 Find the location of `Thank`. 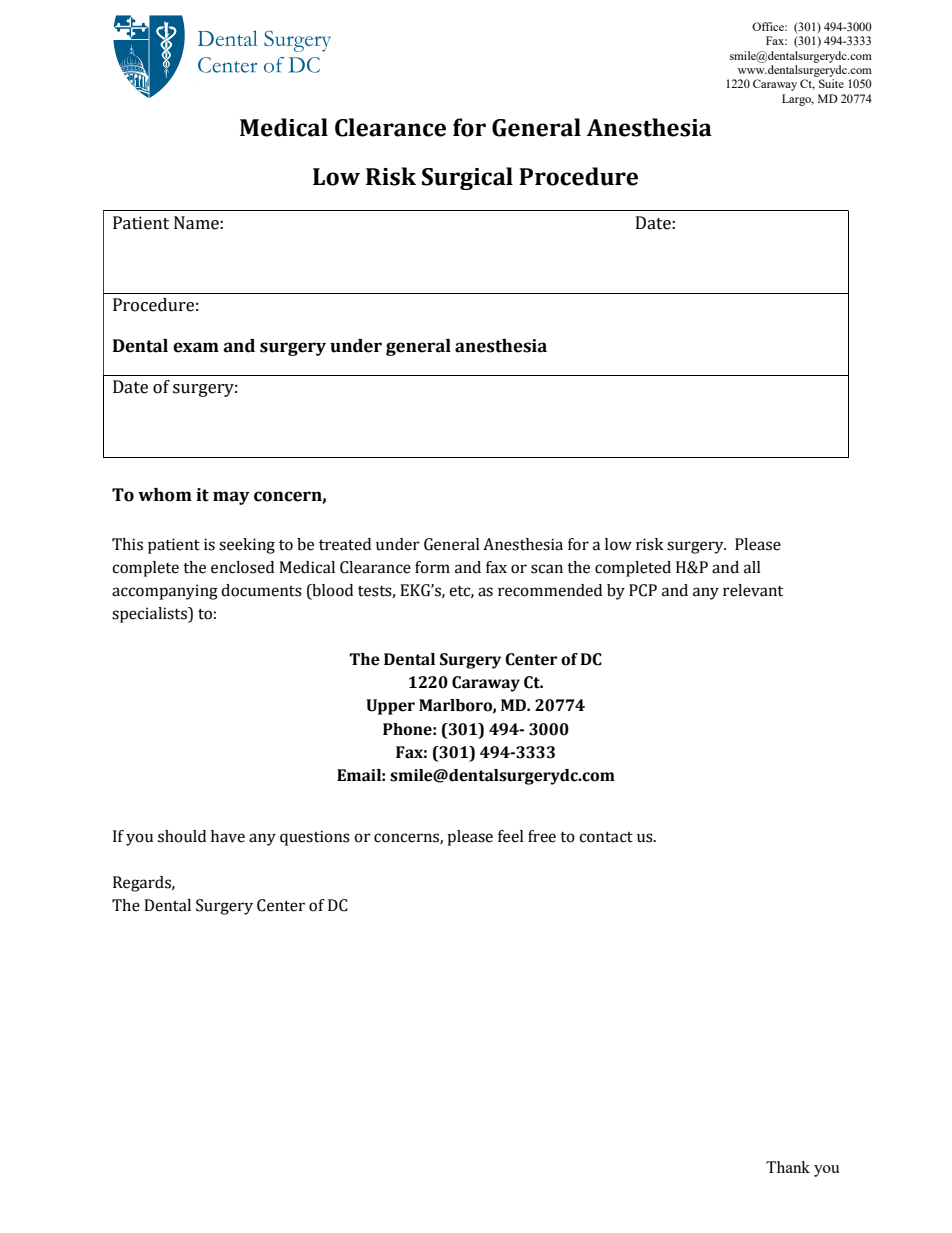

Thank is located at coordinates (788, 1167).
